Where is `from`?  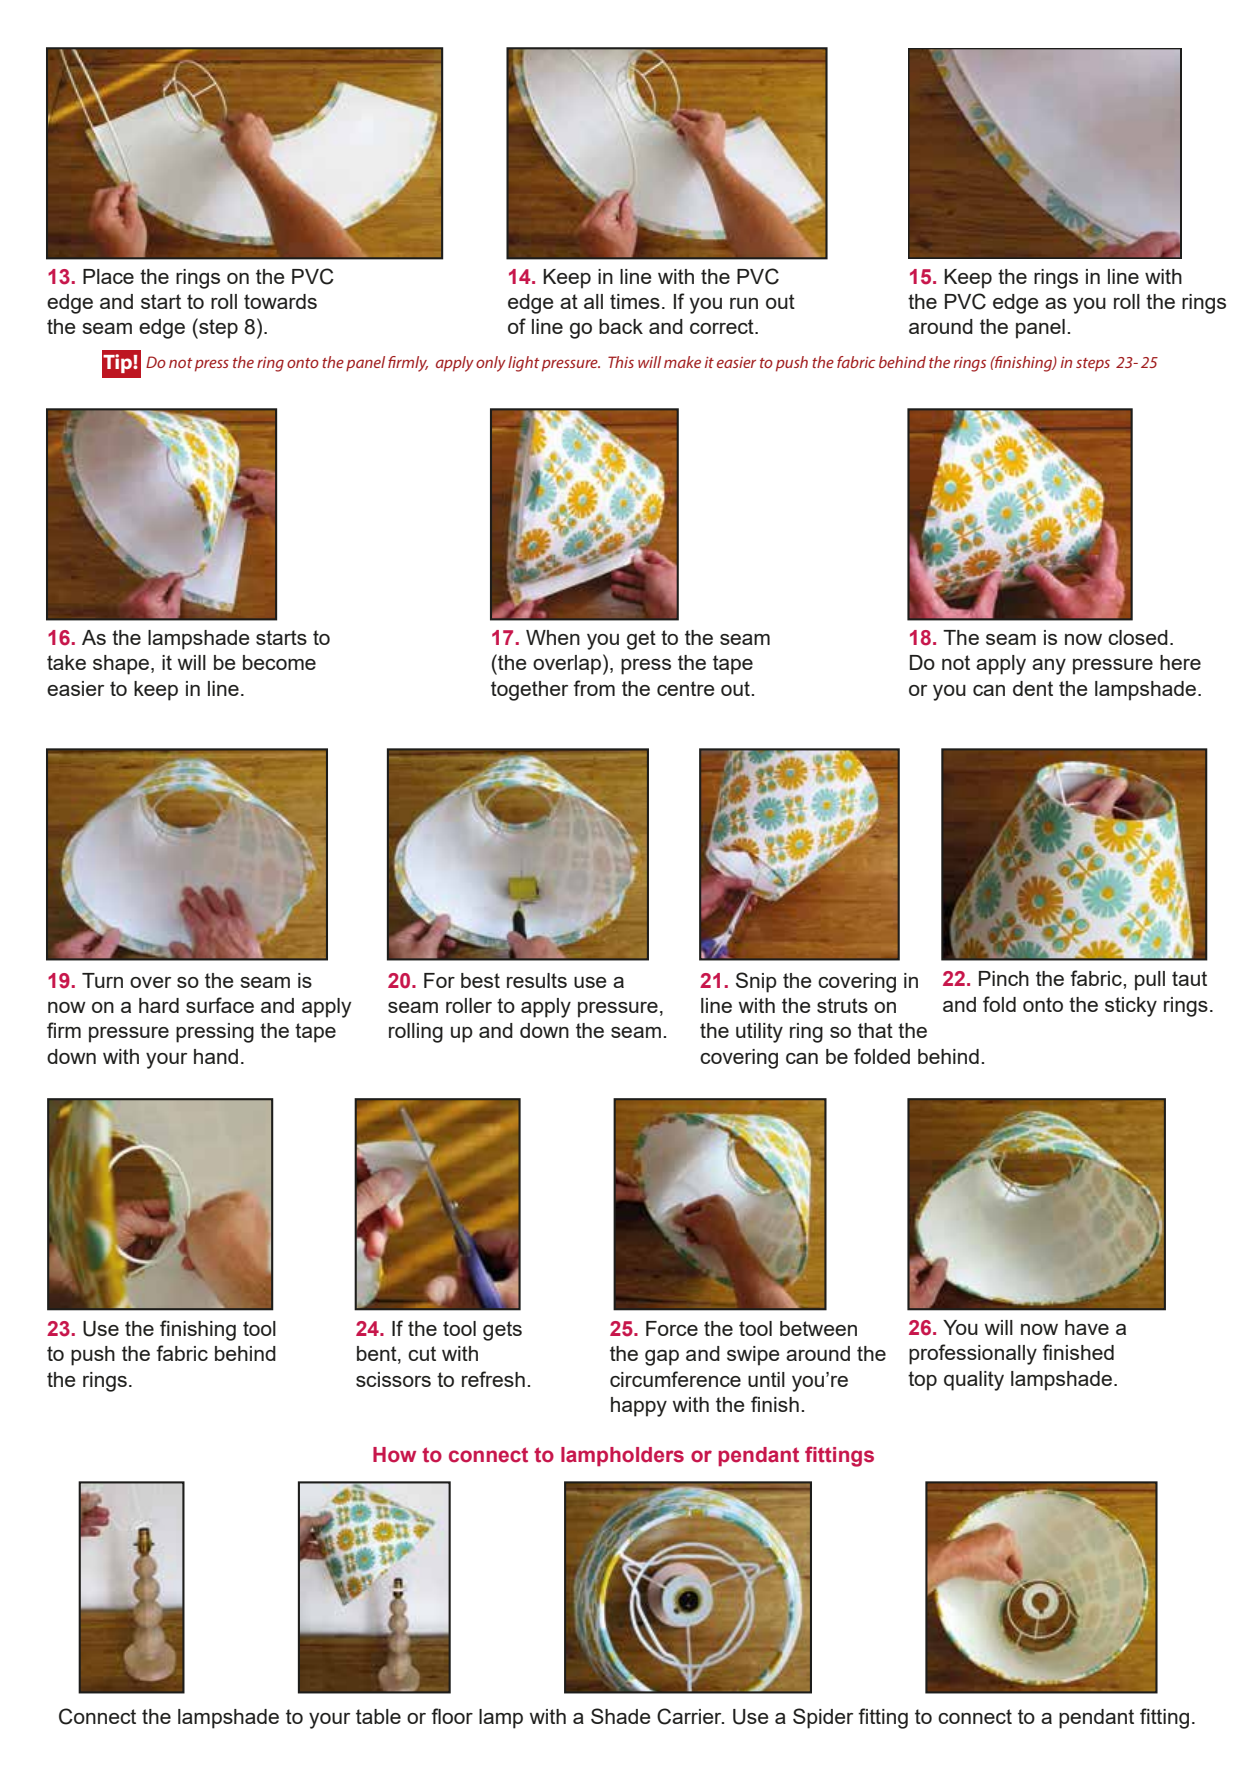 from is located at coordinates (594, 688).
